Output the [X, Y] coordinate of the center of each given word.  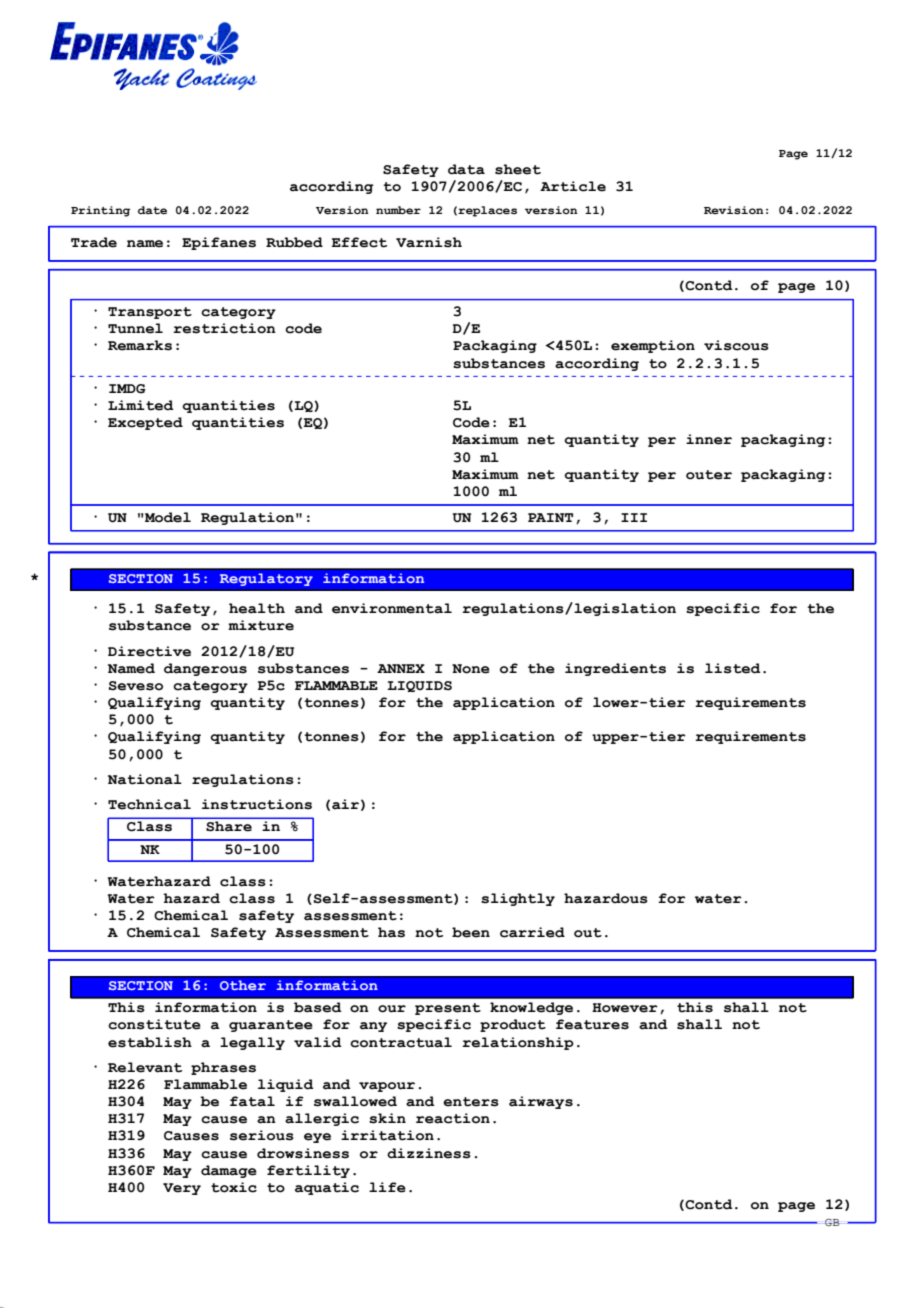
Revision [734, 210]
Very [182, 1189]
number [398, 210]
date [152, 210]
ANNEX [401, 668]
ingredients [615, 669]
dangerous [205, 669]
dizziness [429, 1153]
